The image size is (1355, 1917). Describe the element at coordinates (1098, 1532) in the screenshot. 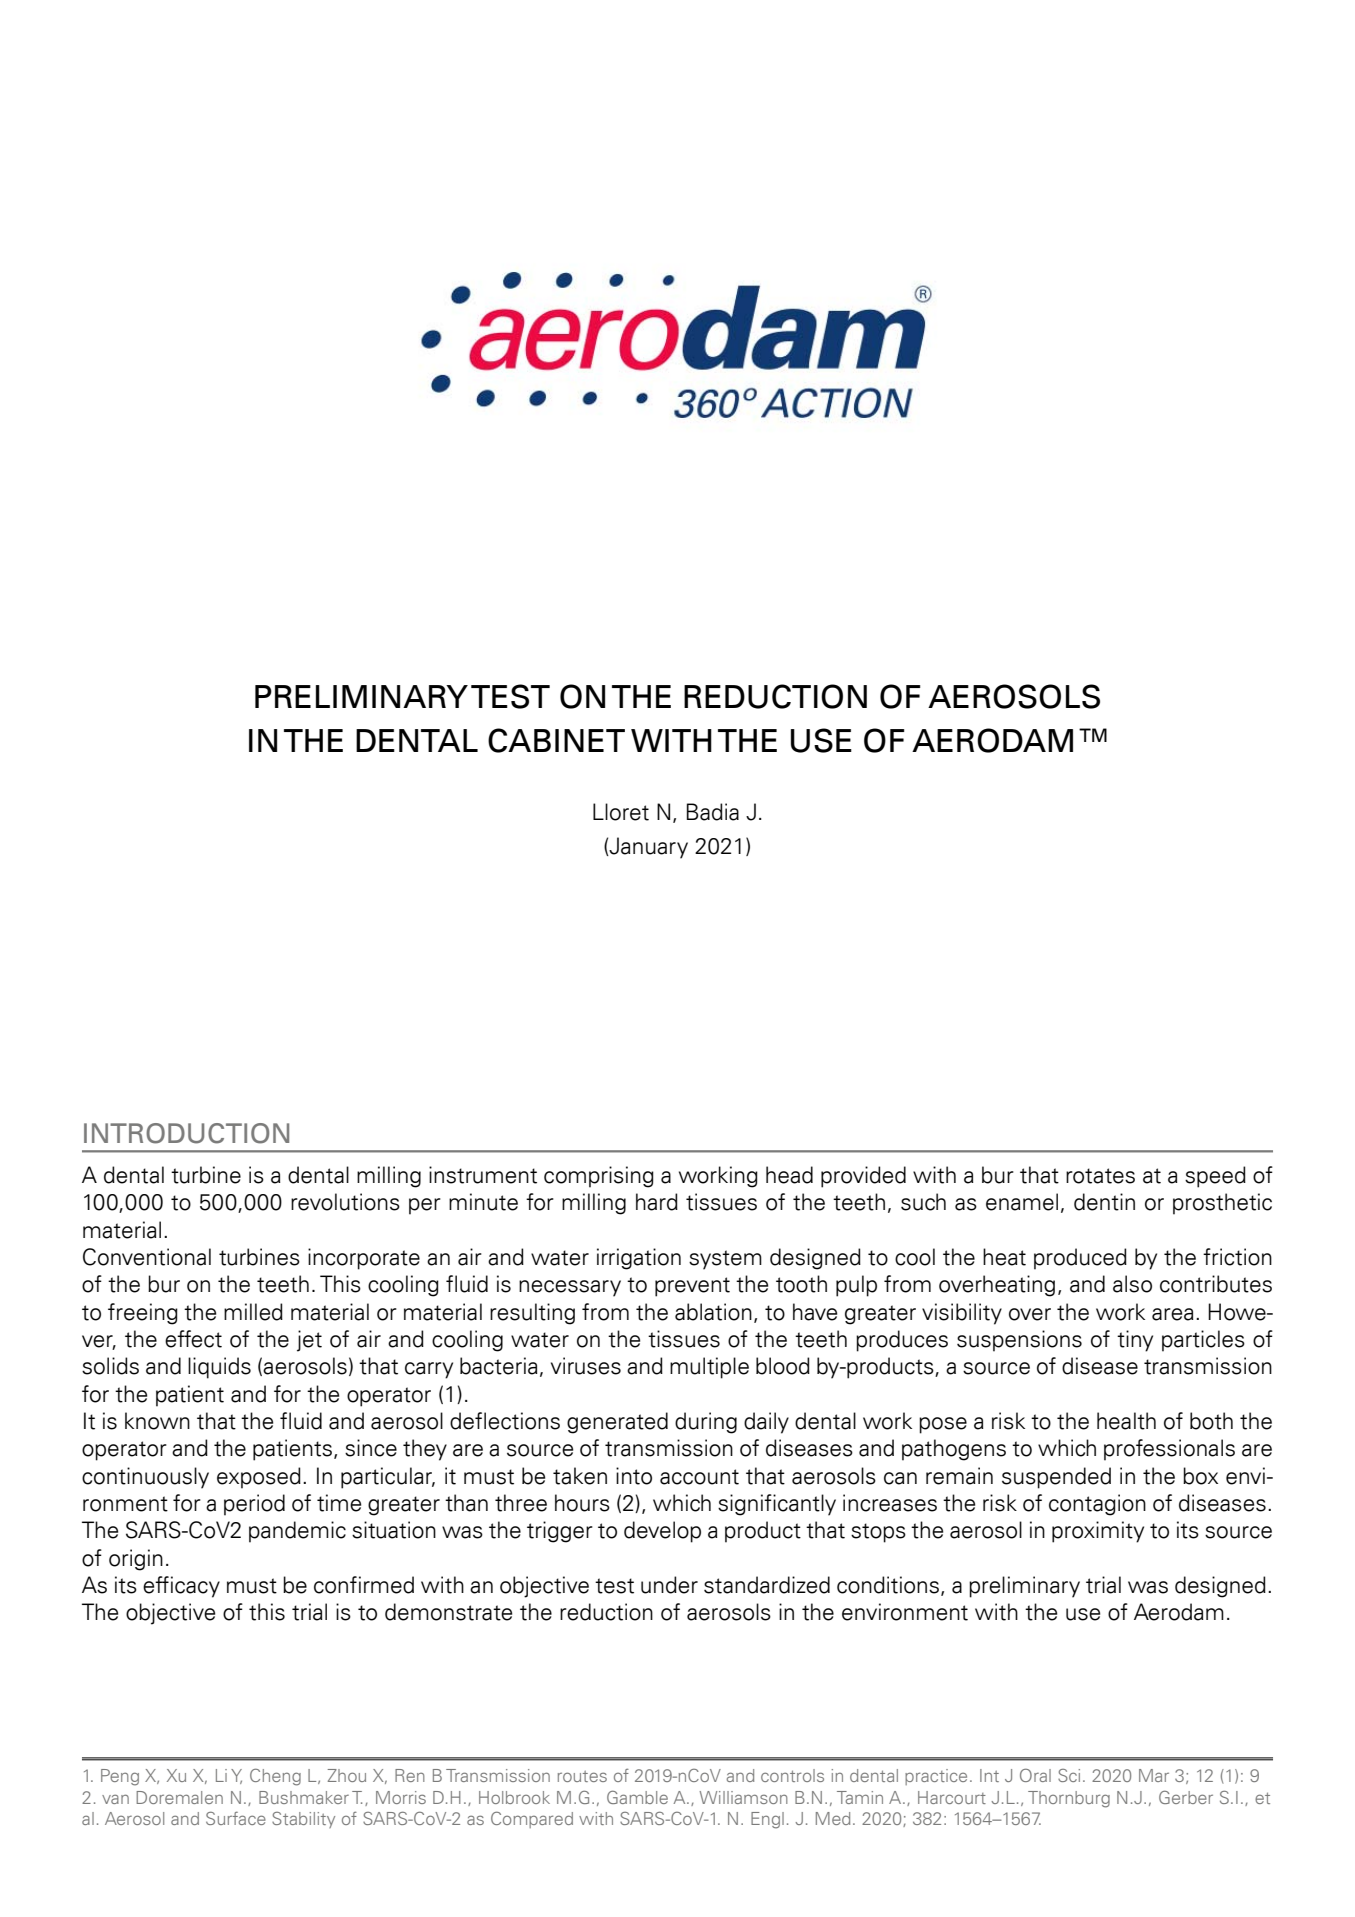

I see `proximity` at that location.
